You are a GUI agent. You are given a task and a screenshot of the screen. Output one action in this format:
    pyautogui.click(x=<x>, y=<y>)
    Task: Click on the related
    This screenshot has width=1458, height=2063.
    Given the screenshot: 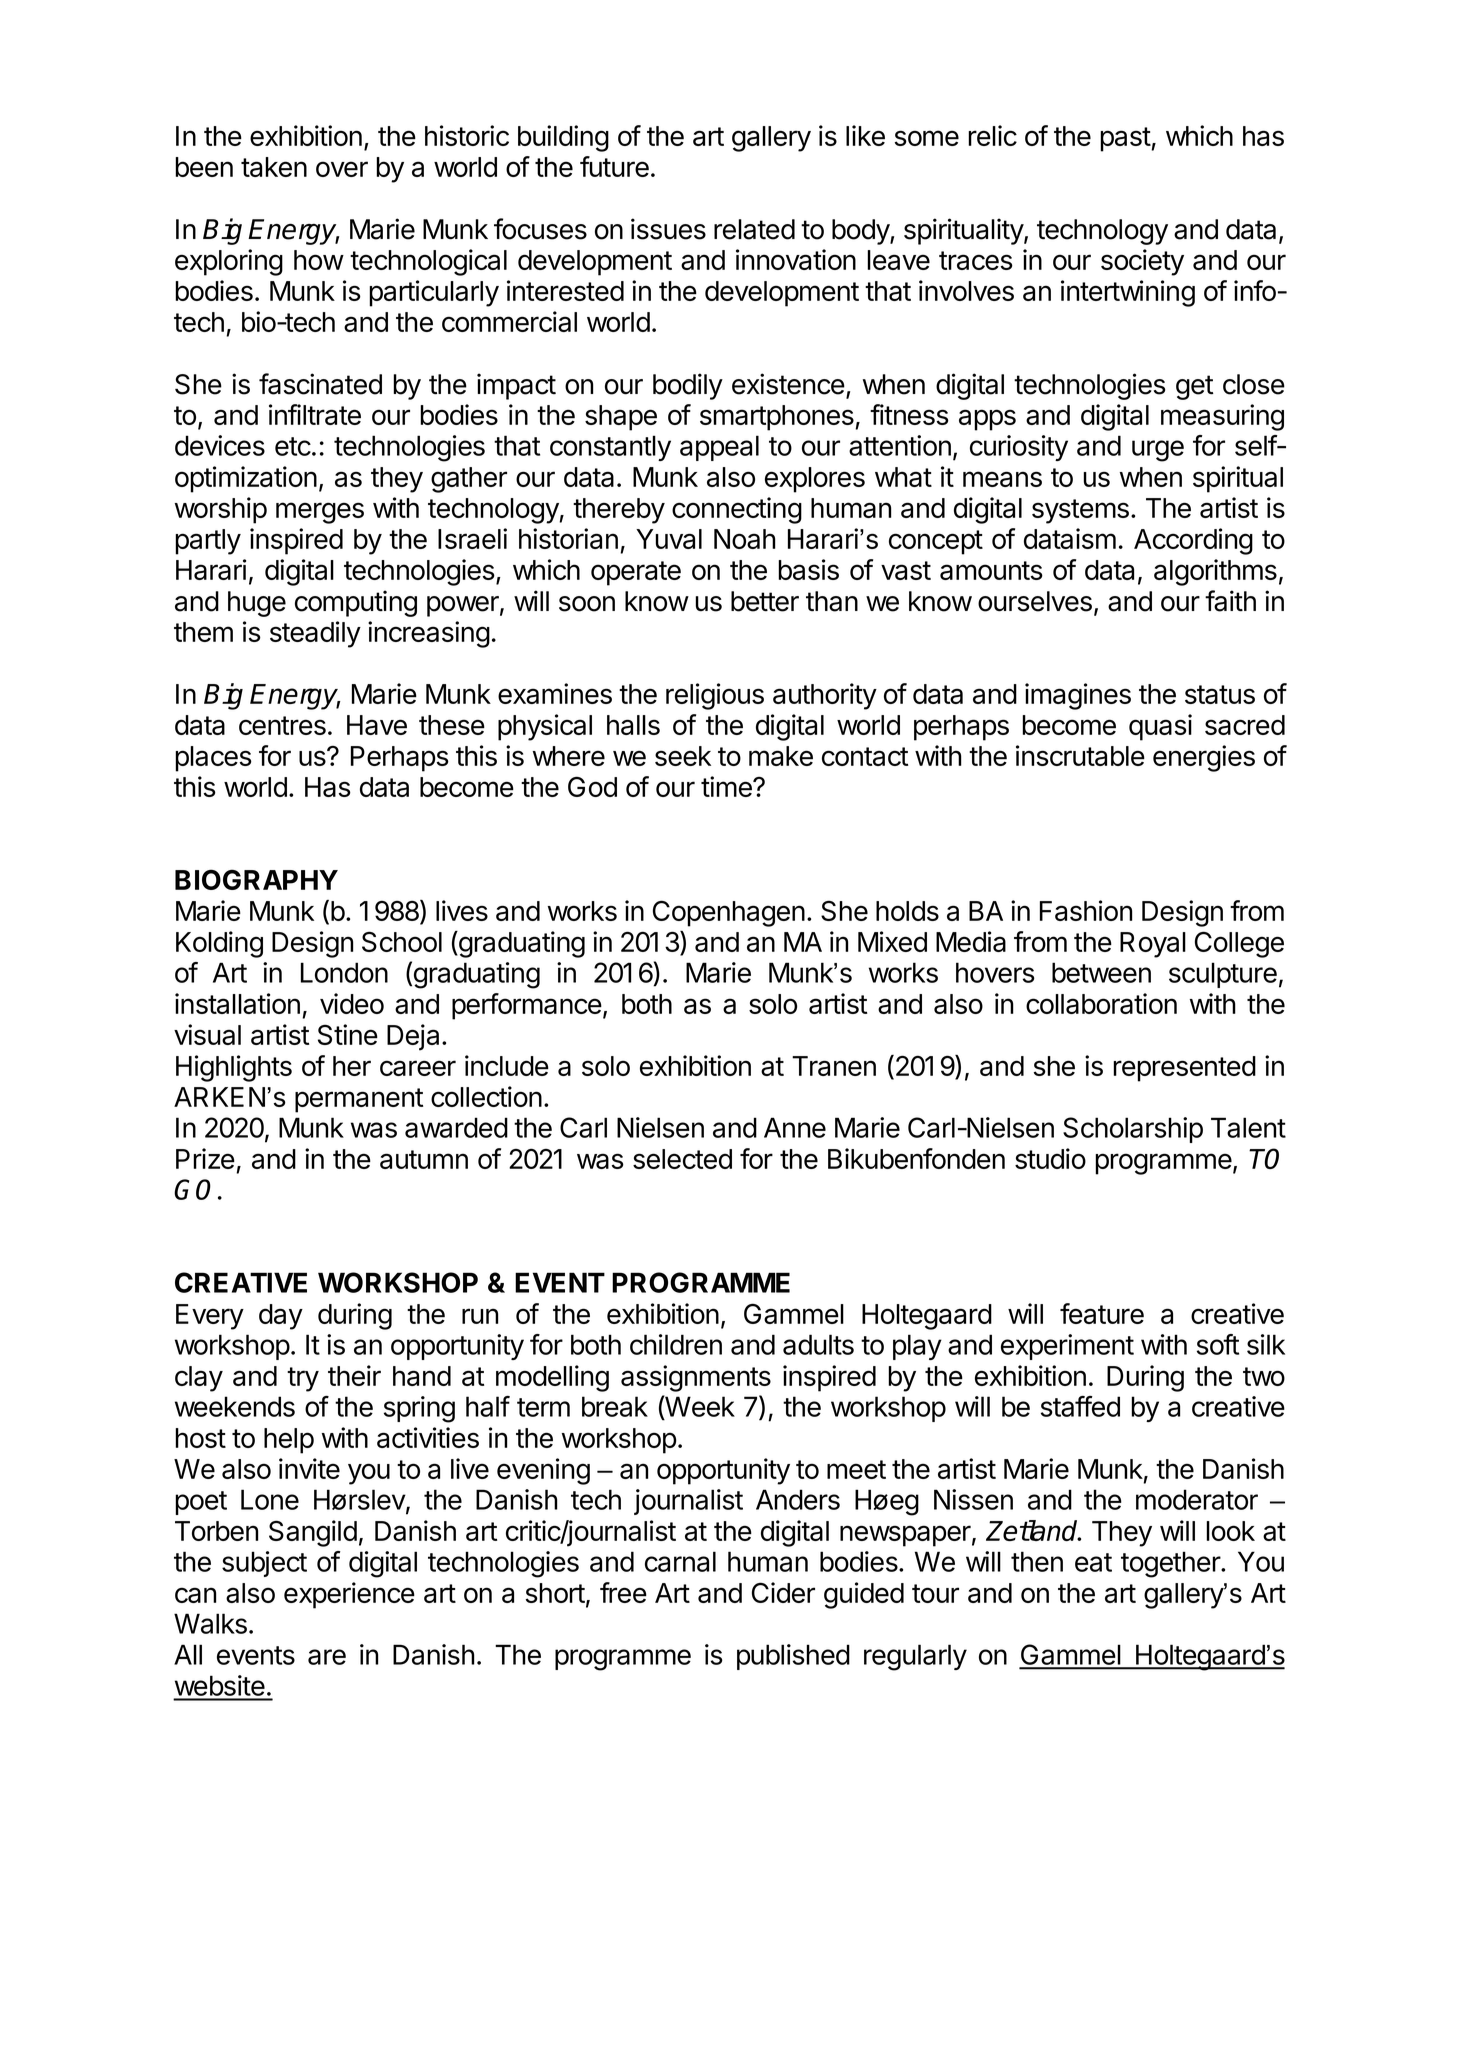 What is the action you would take?
    pyautogui.click(x=754, y=229)
